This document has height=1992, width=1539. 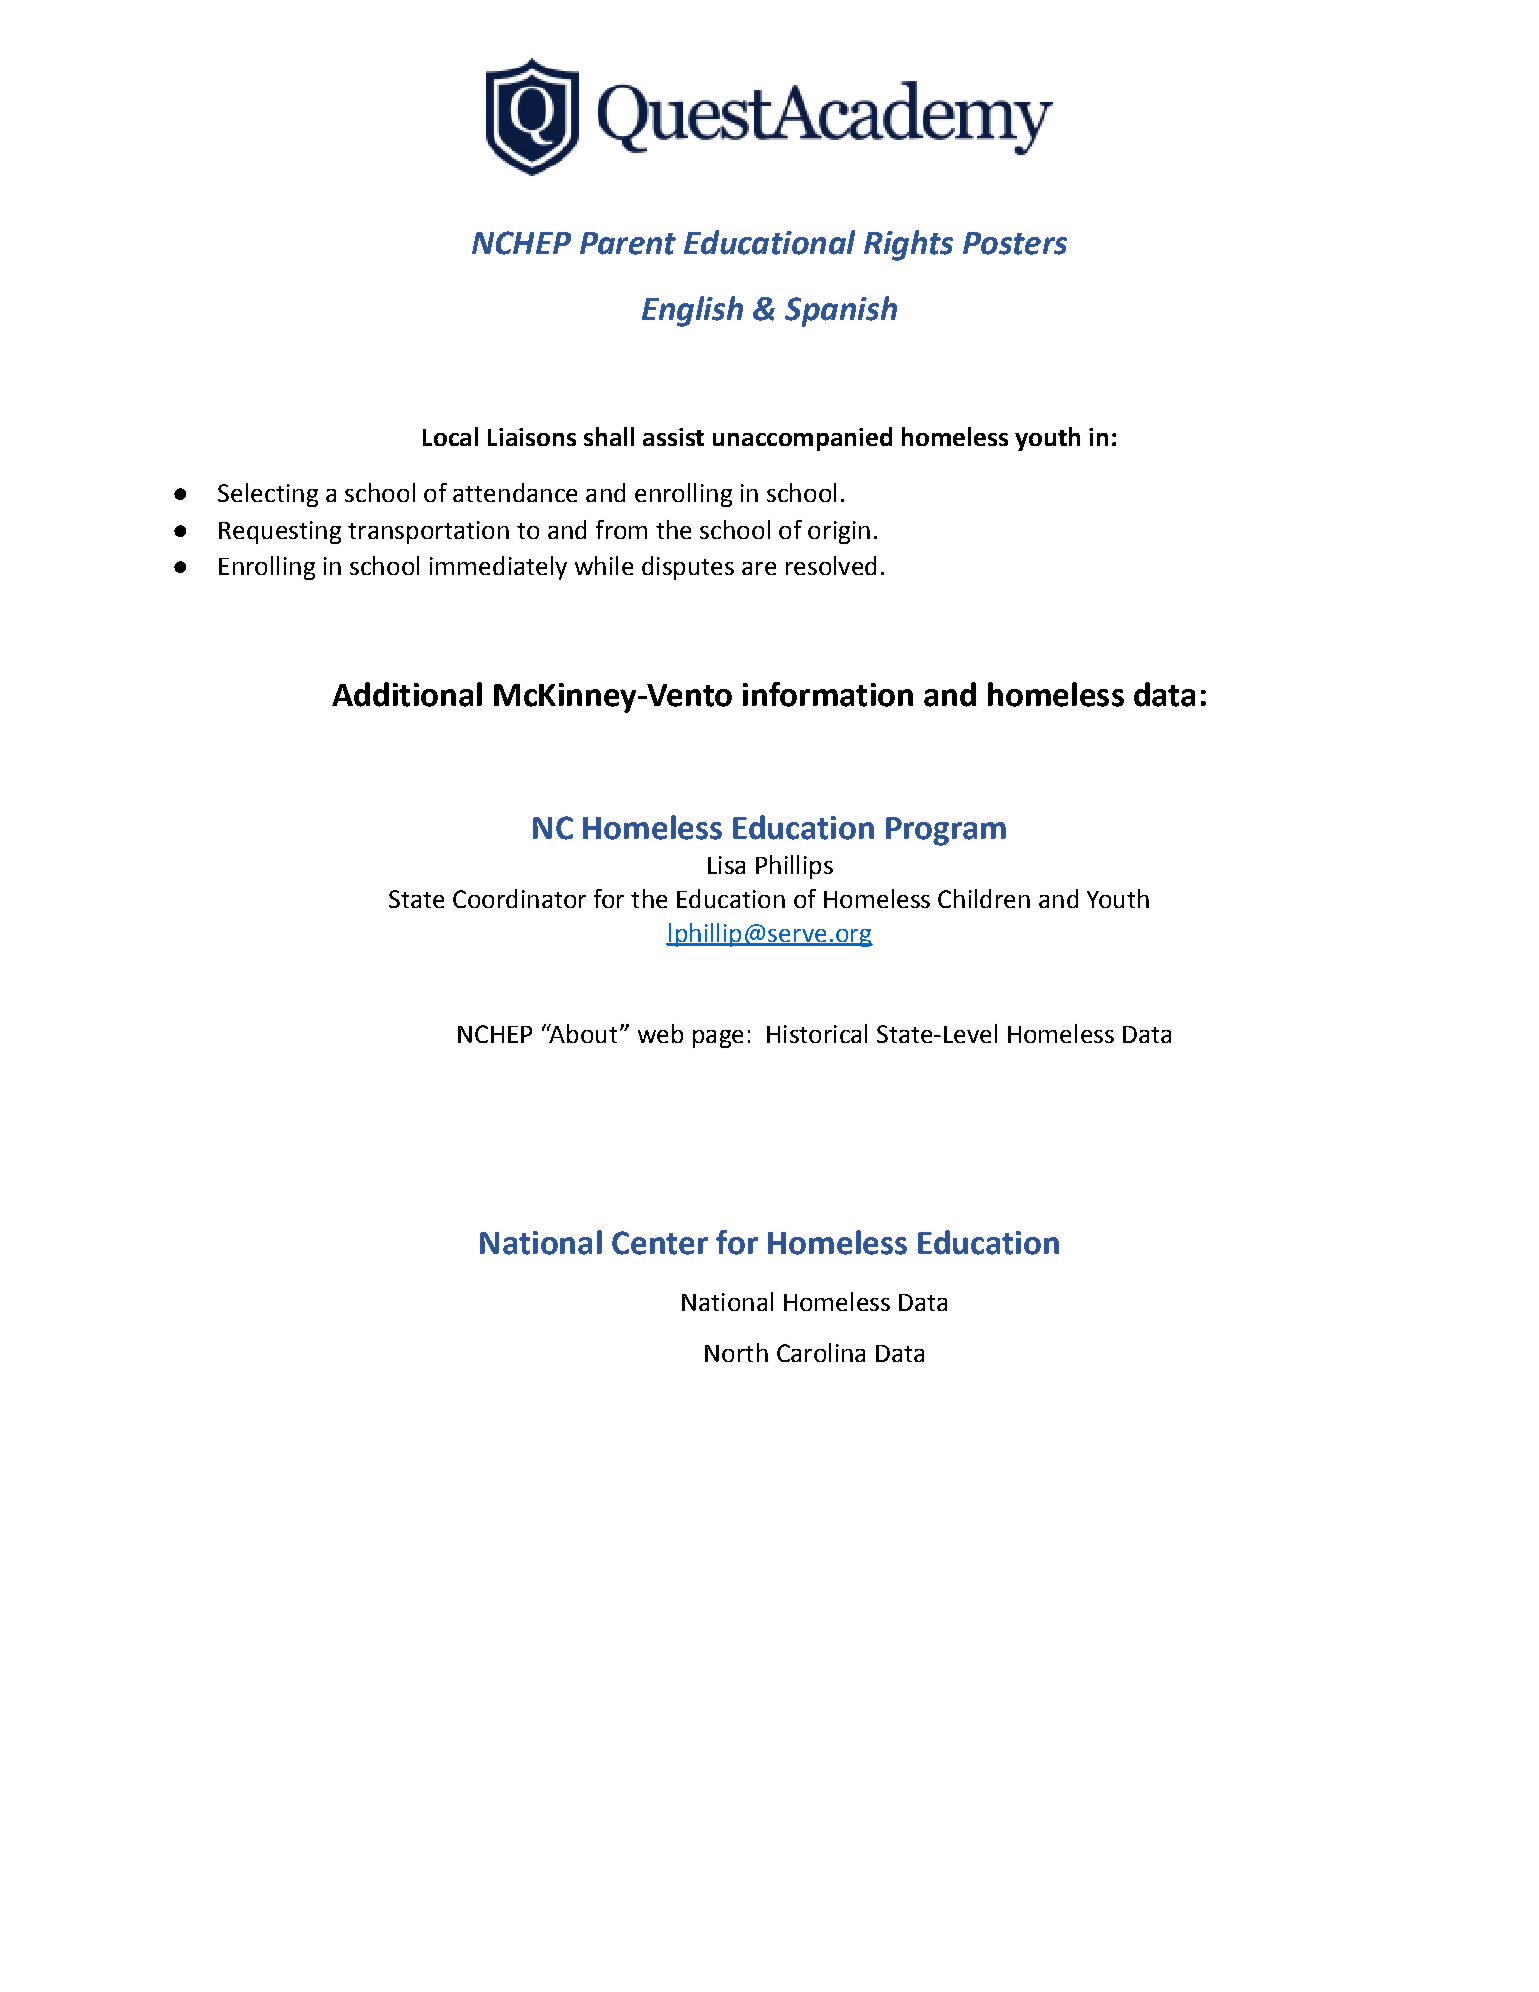 What do you see at coordinates (519, 898) in the document?
I see `Coordinator` at bounding box center [519, 898].
